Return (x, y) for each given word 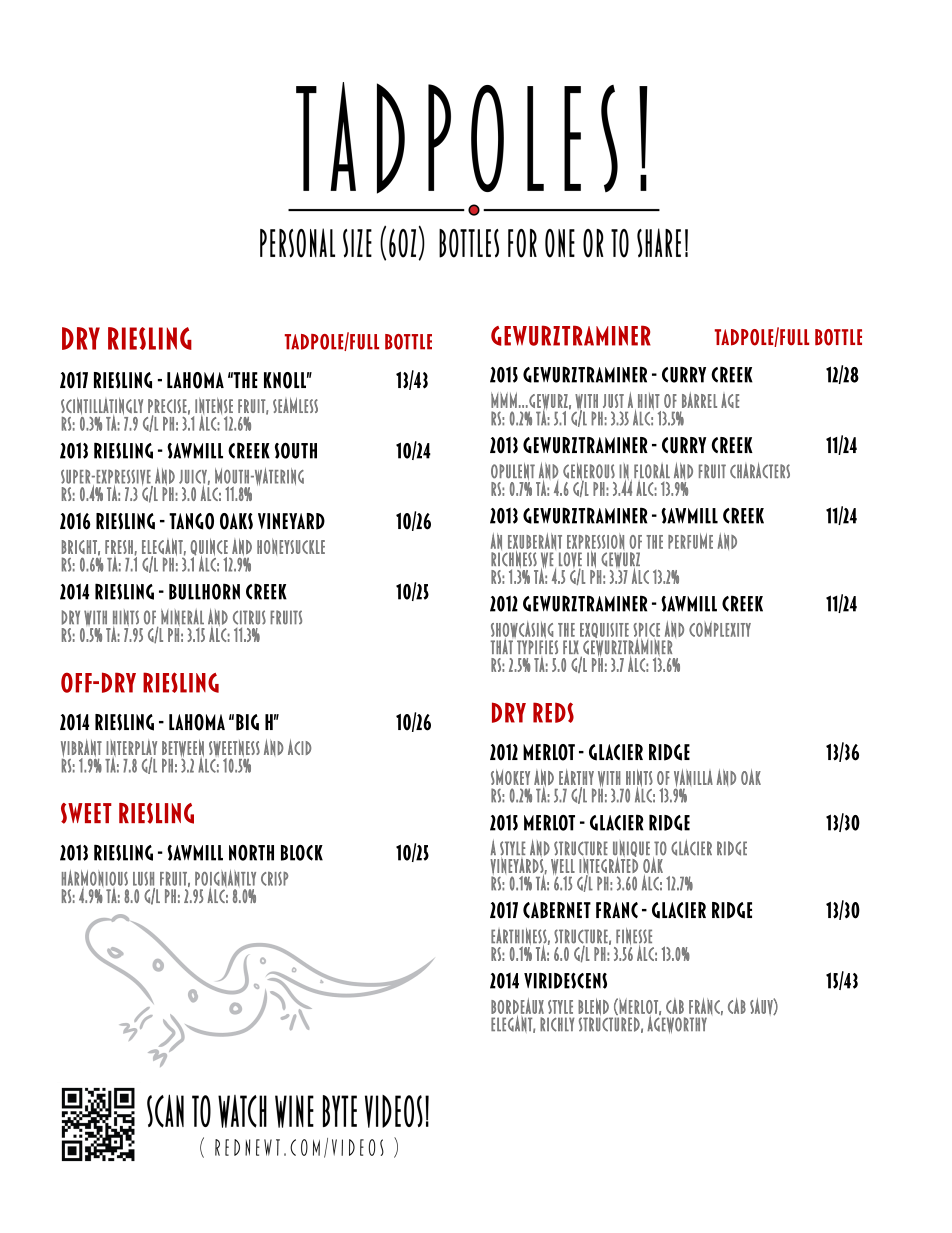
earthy (576, 777)
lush (143, 879)
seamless (295, 405)
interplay (131, 748)
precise (167, 406)
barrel (699, 400)
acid (299, 747)
